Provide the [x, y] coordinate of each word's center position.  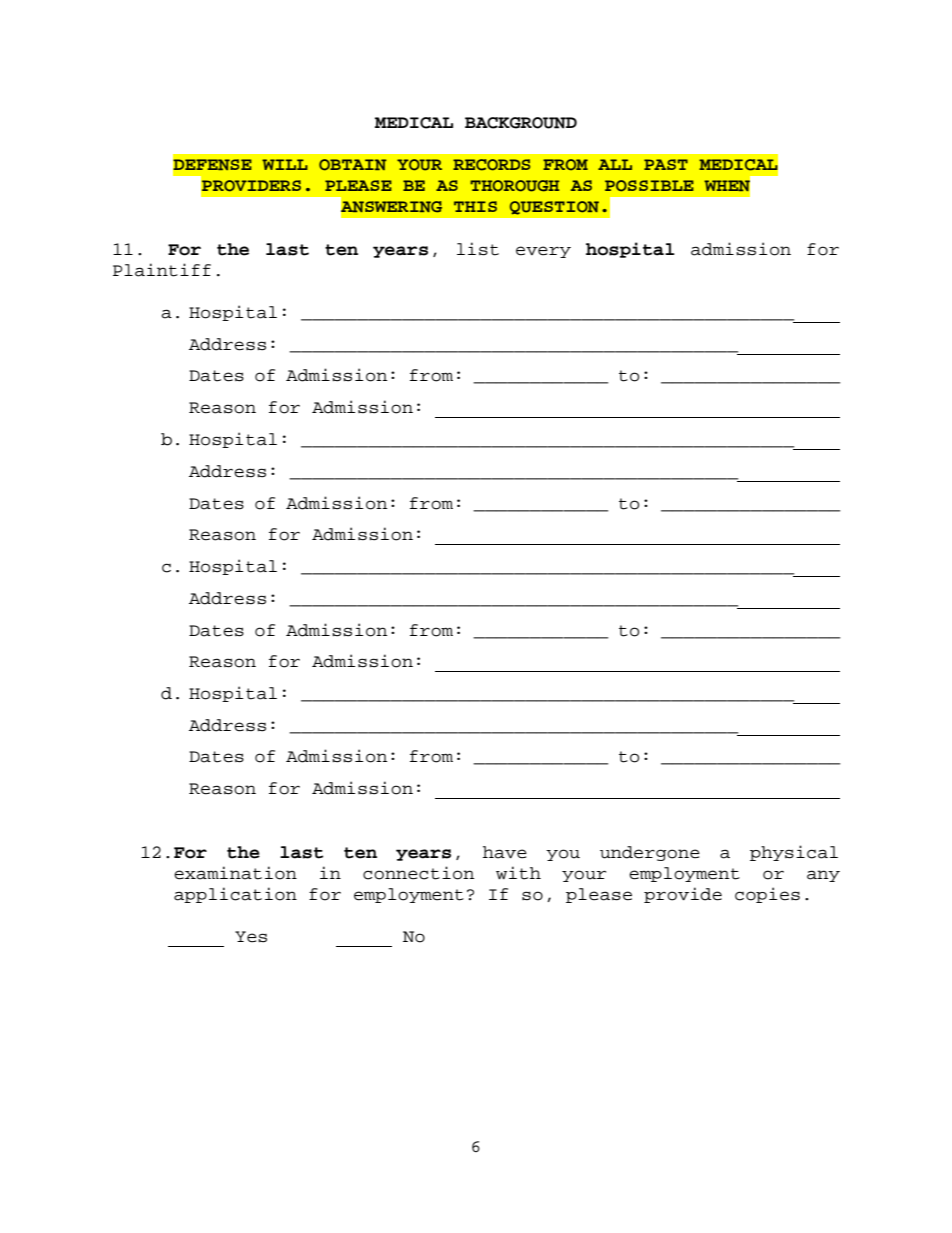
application [235, 895]
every [543, 252]
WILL [285, 164]
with [518, 873]
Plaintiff [162, 270]
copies [767, 895]
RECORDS [491, 165]
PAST [666, 164]
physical [794, 853]
